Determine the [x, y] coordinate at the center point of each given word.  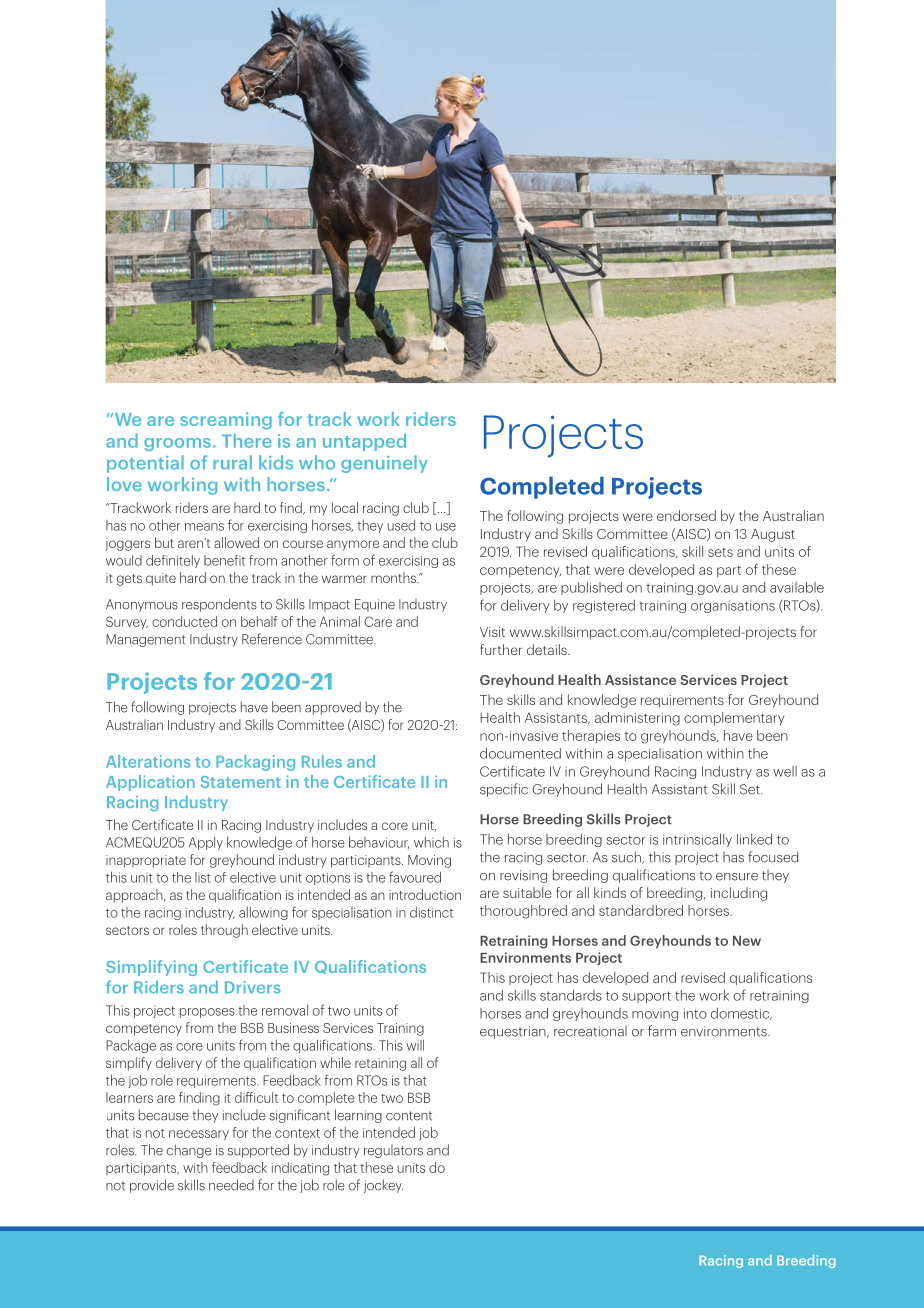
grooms [177, 444]
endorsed [686, 515]
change [189, 1151]
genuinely [384, 464]
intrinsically [697, 840]
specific [504, 790]
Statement [241, 782]
